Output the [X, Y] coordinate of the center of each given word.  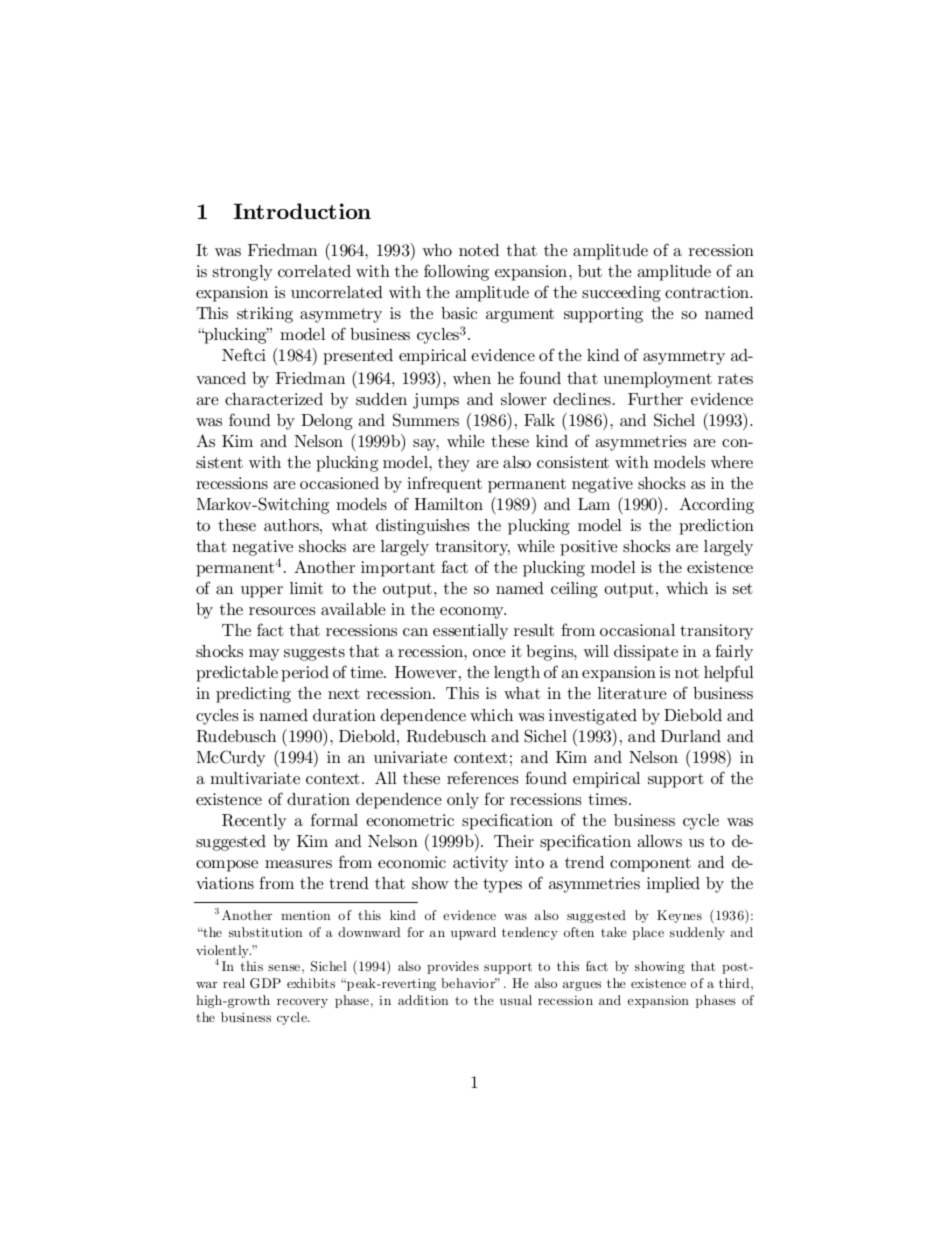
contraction [708, 292]
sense [284, 967]
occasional [637, 630]
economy [473, 613]
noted [479, 250]
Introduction [302, 211]
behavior [469, 983]
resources [282, 611]
